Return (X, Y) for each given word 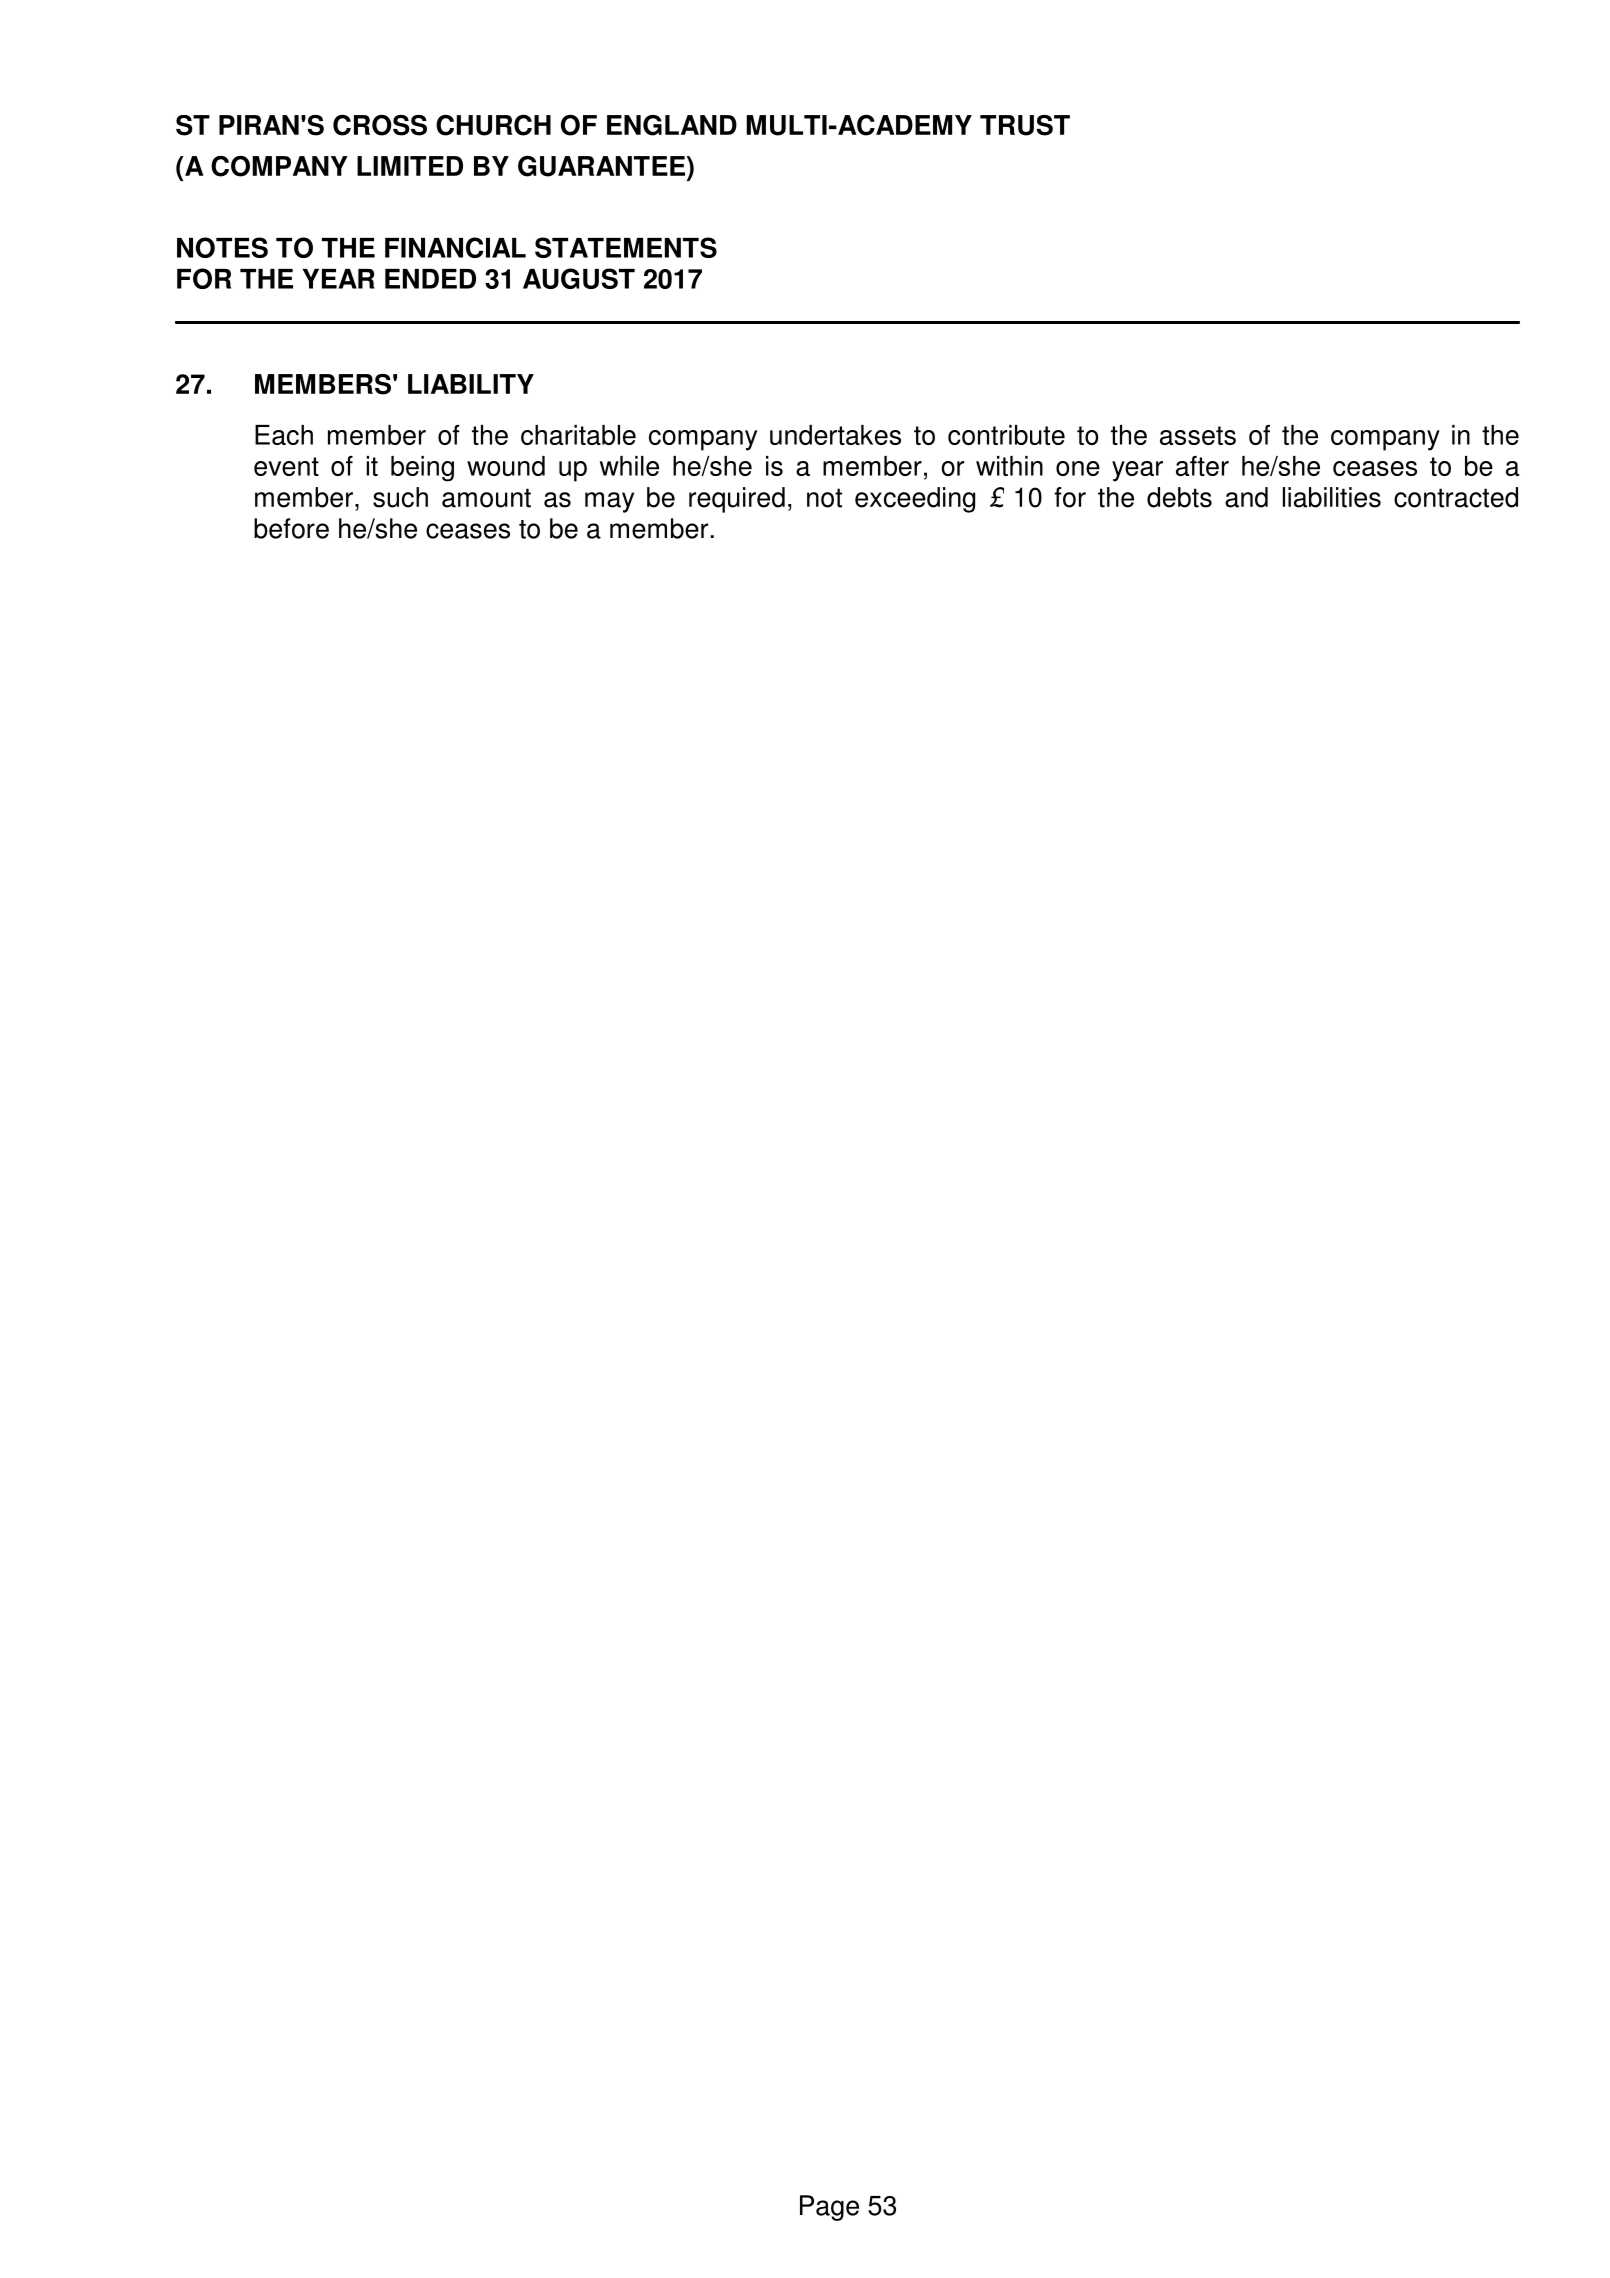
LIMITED (410, 166)
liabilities (1332, 497)
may (609, 502)
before (291, 528)
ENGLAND (672, 125)
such (400, 497)
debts (1179, 497)
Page (829, 2208)
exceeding (915, 500)
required (737, 500)
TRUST (1025, 125)
